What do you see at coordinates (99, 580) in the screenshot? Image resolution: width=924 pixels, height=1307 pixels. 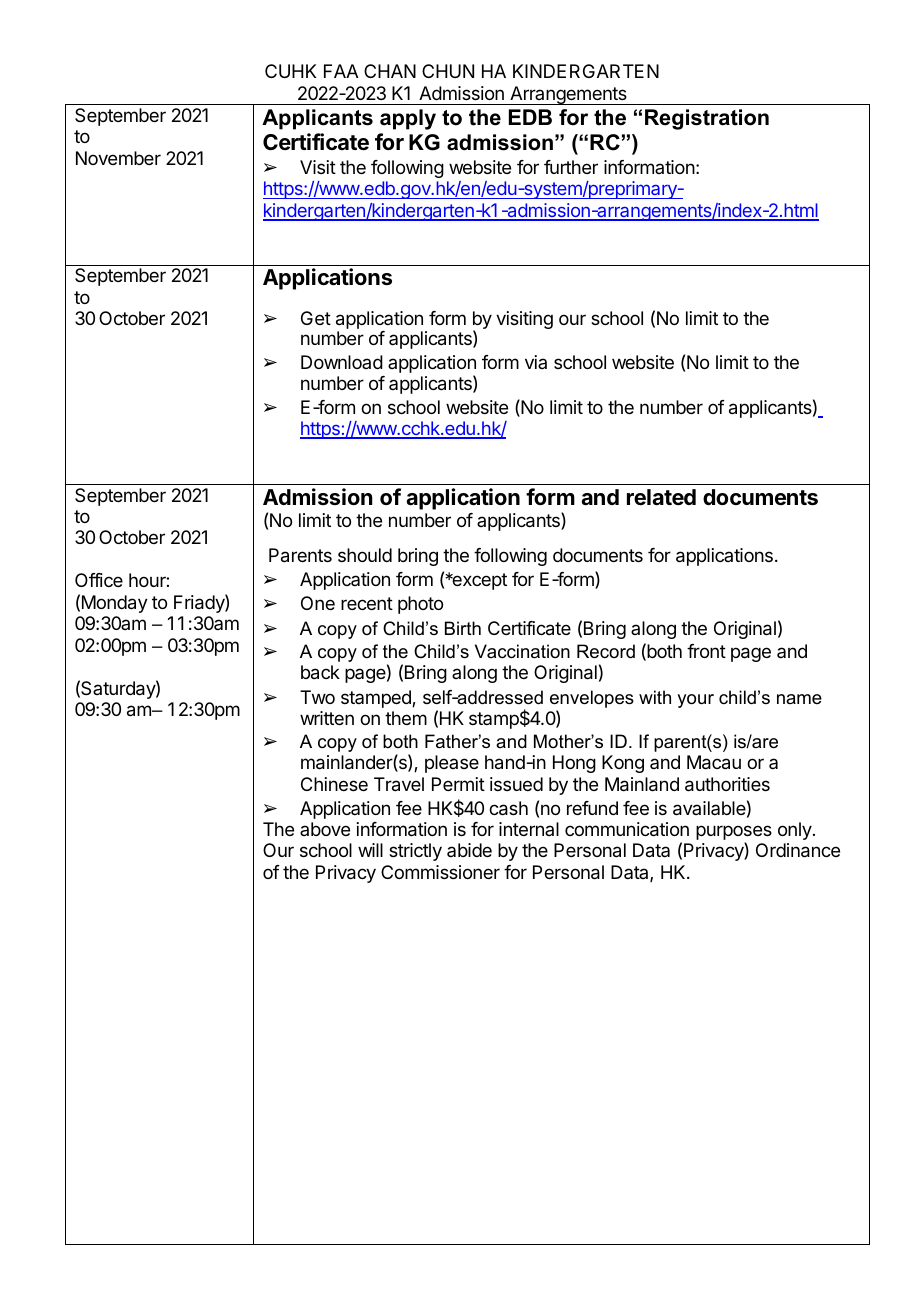 I see `Office` at bounding box center [99, 580].
